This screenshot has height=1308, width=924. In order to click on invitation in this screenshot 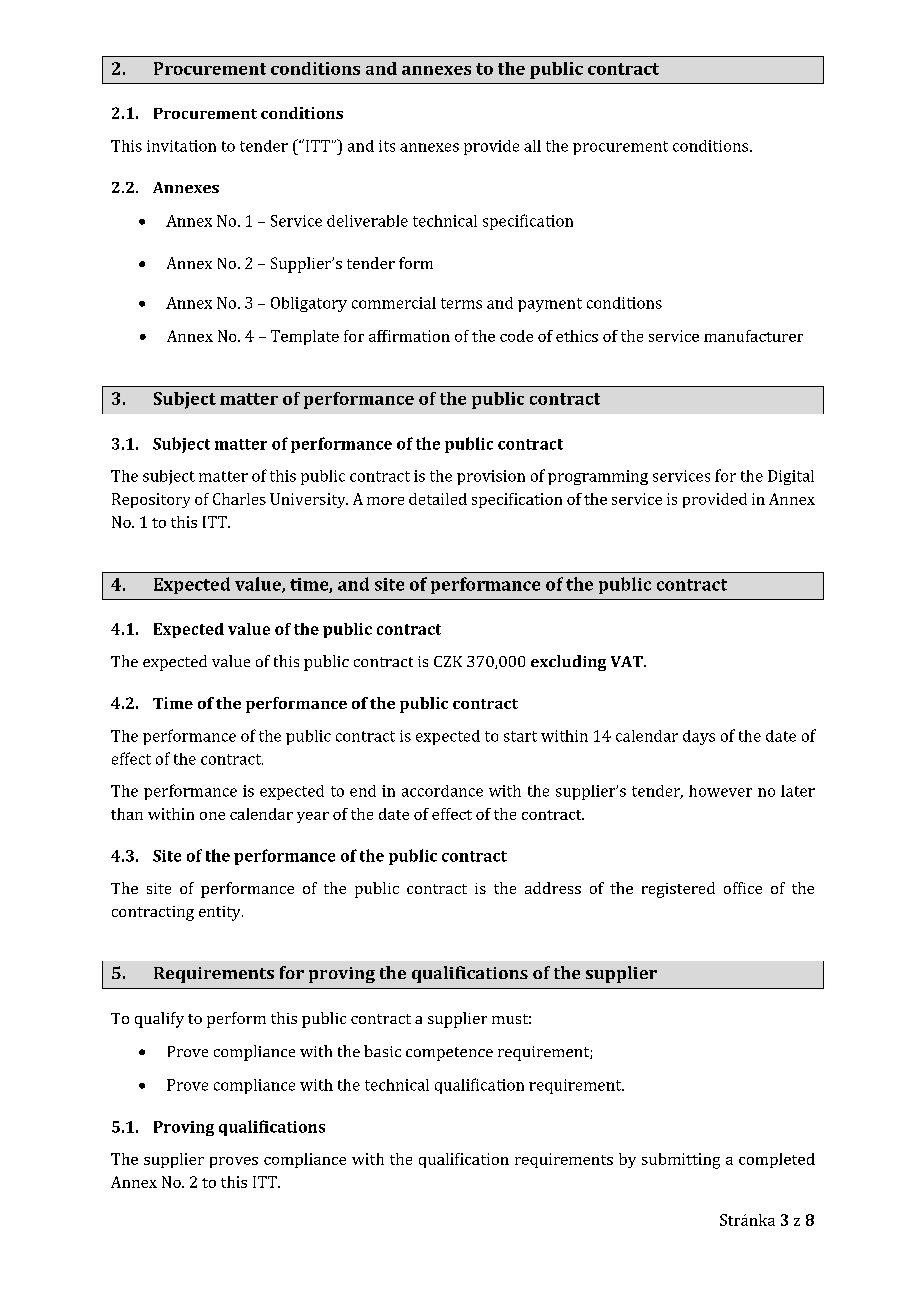, I will do `click(181, 146)`.
